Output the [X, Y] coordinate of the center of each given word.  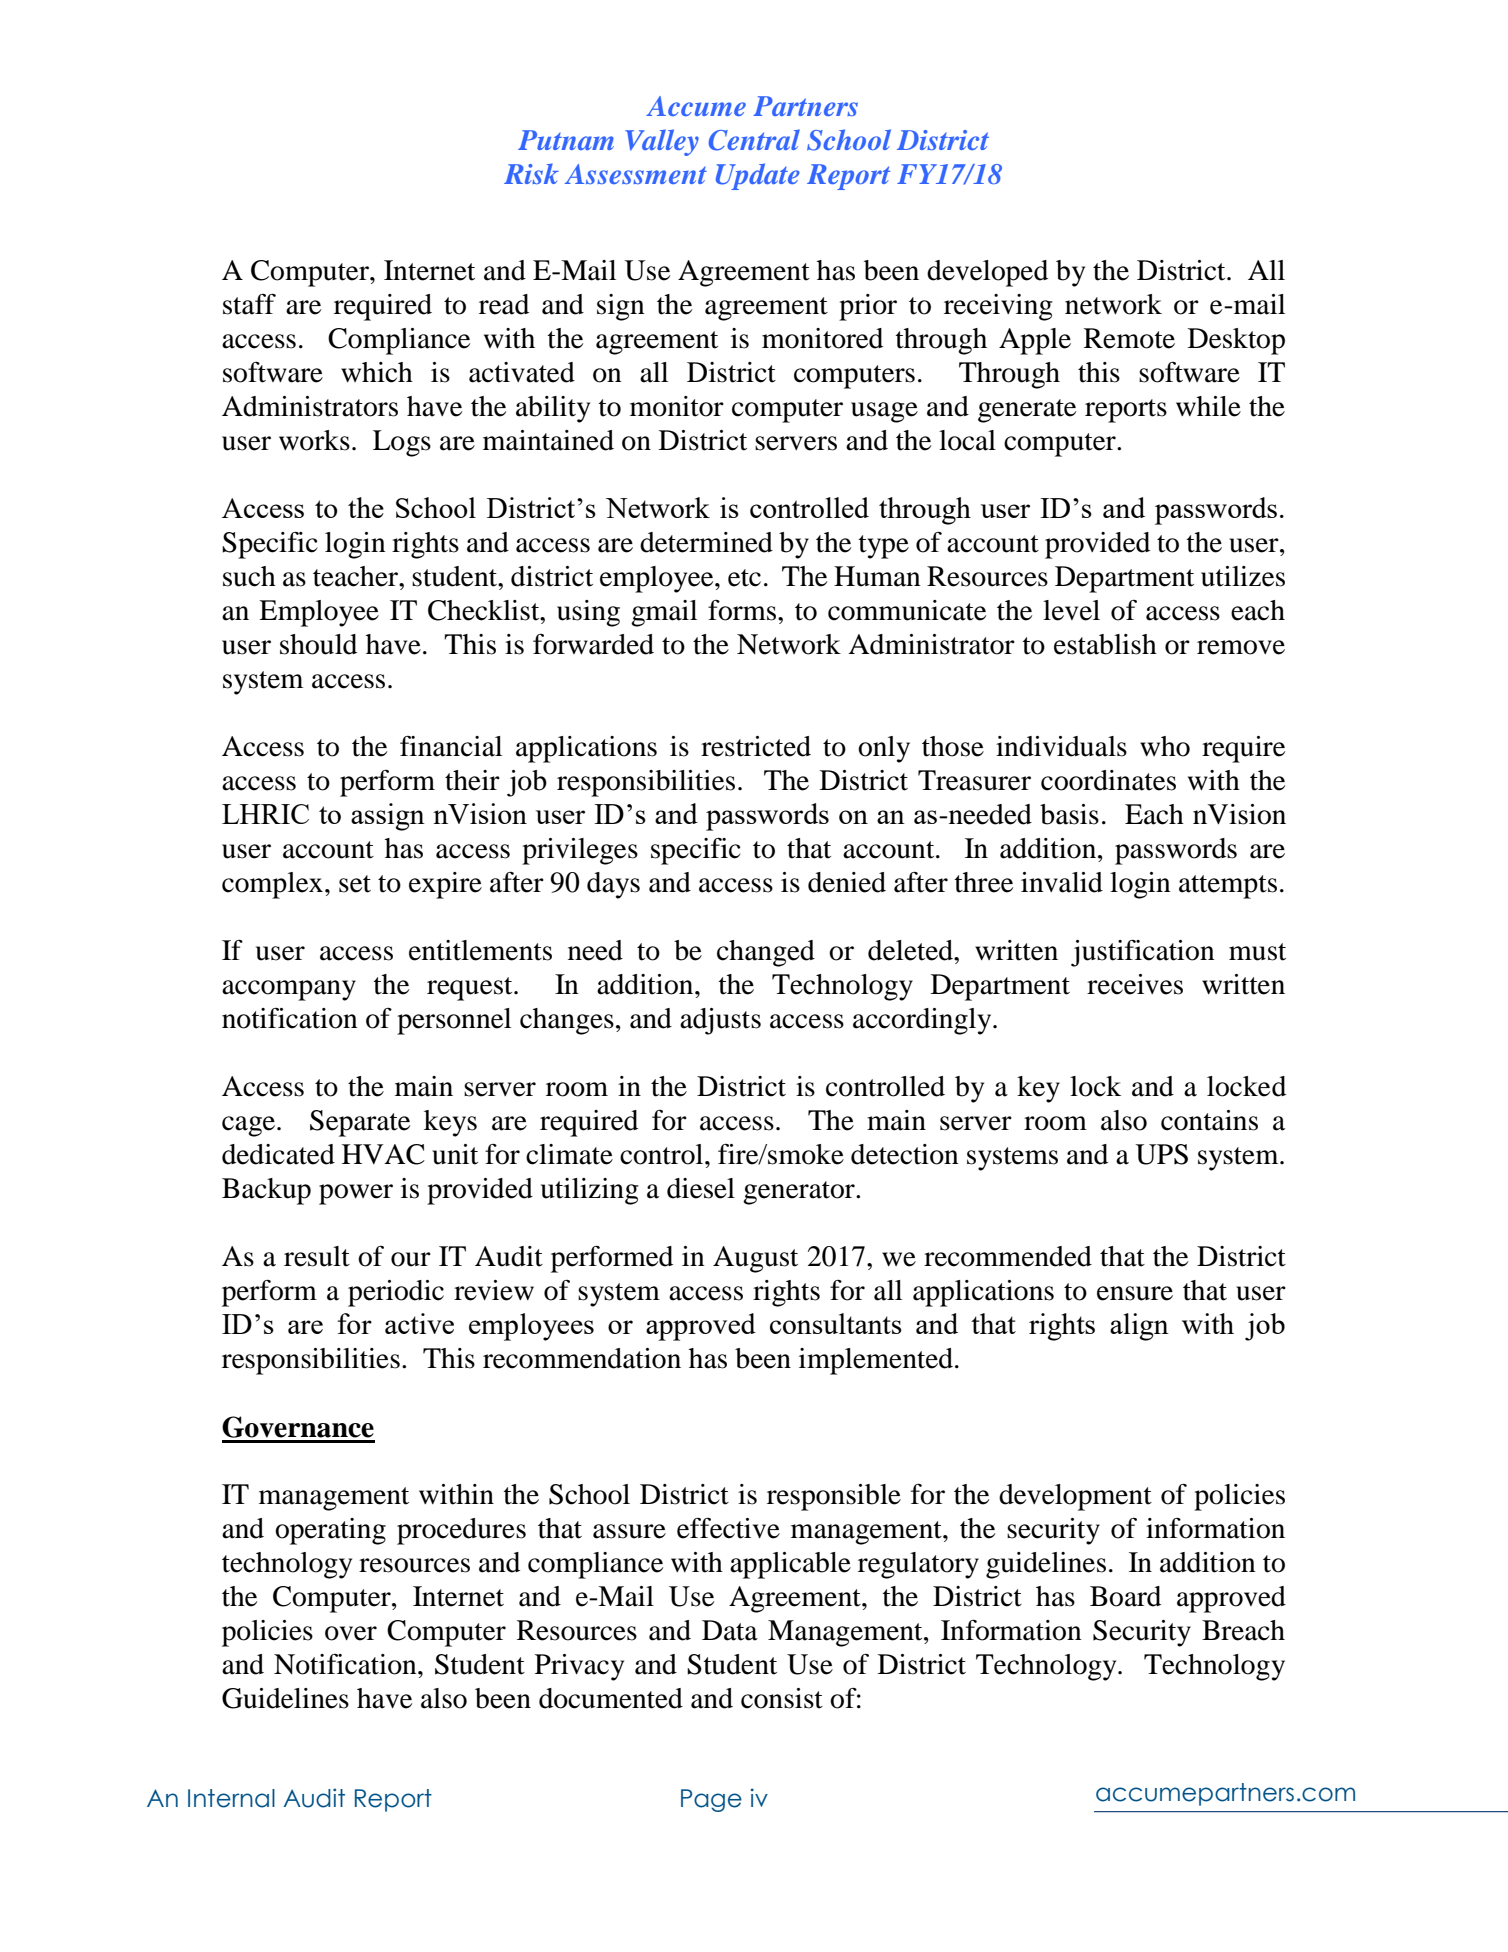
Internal [231, 1798]
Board [1125, 1596]
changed [766, 953]
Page [711, 1800]
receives [1135, 984]
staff [249, 304]
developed [987, 273]
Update [758, 176]
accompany [289, 990]
